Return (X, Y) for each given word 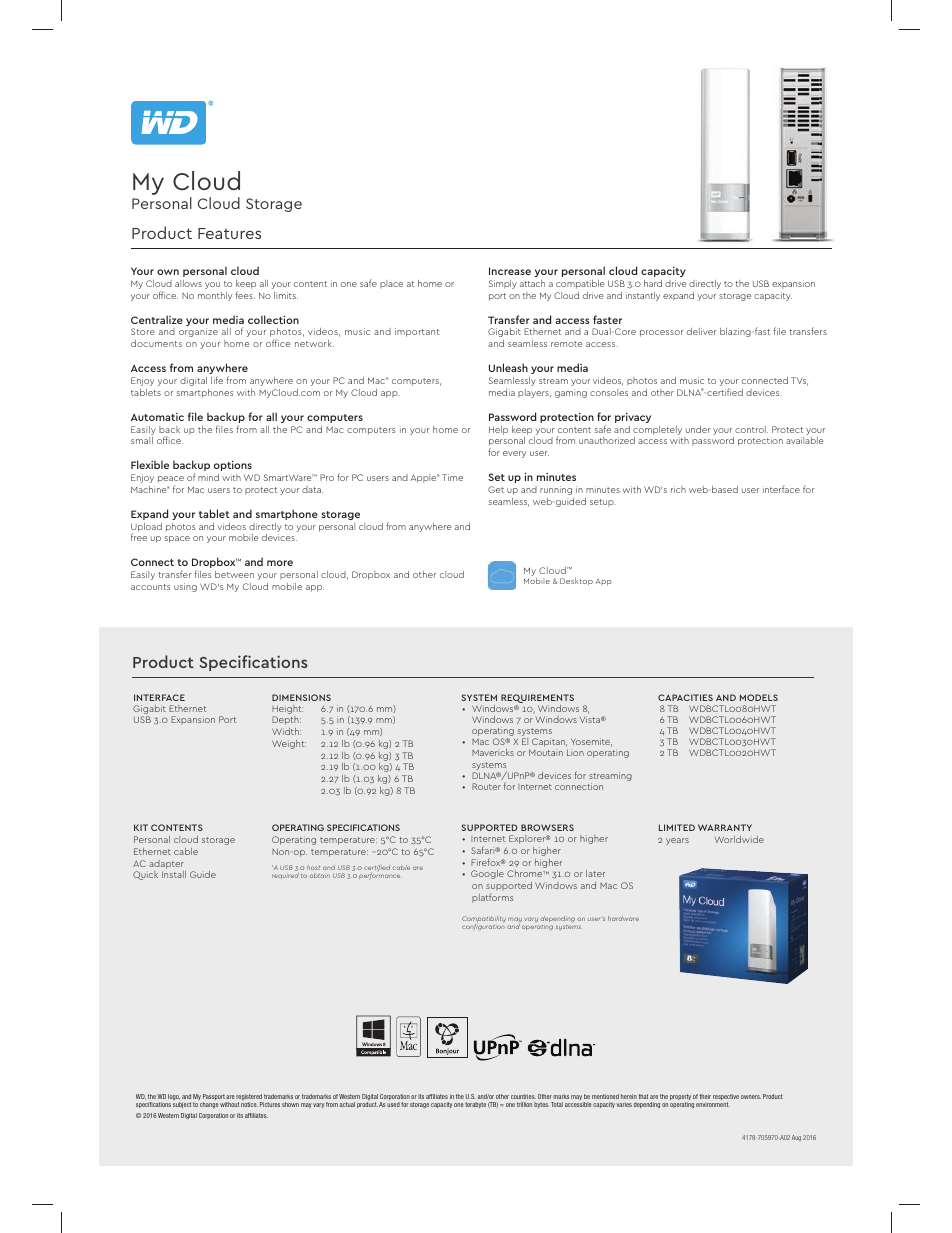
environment (713, 1104)
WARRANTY (725, 827)
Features (229, 233)
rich (678, 489)
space (177, 539)
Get (496, 489)
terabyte (475, 1105)
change (209, 1105)
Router (486, 786)
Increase (510, 271)
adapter (166, 864)
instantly (643, 296)
